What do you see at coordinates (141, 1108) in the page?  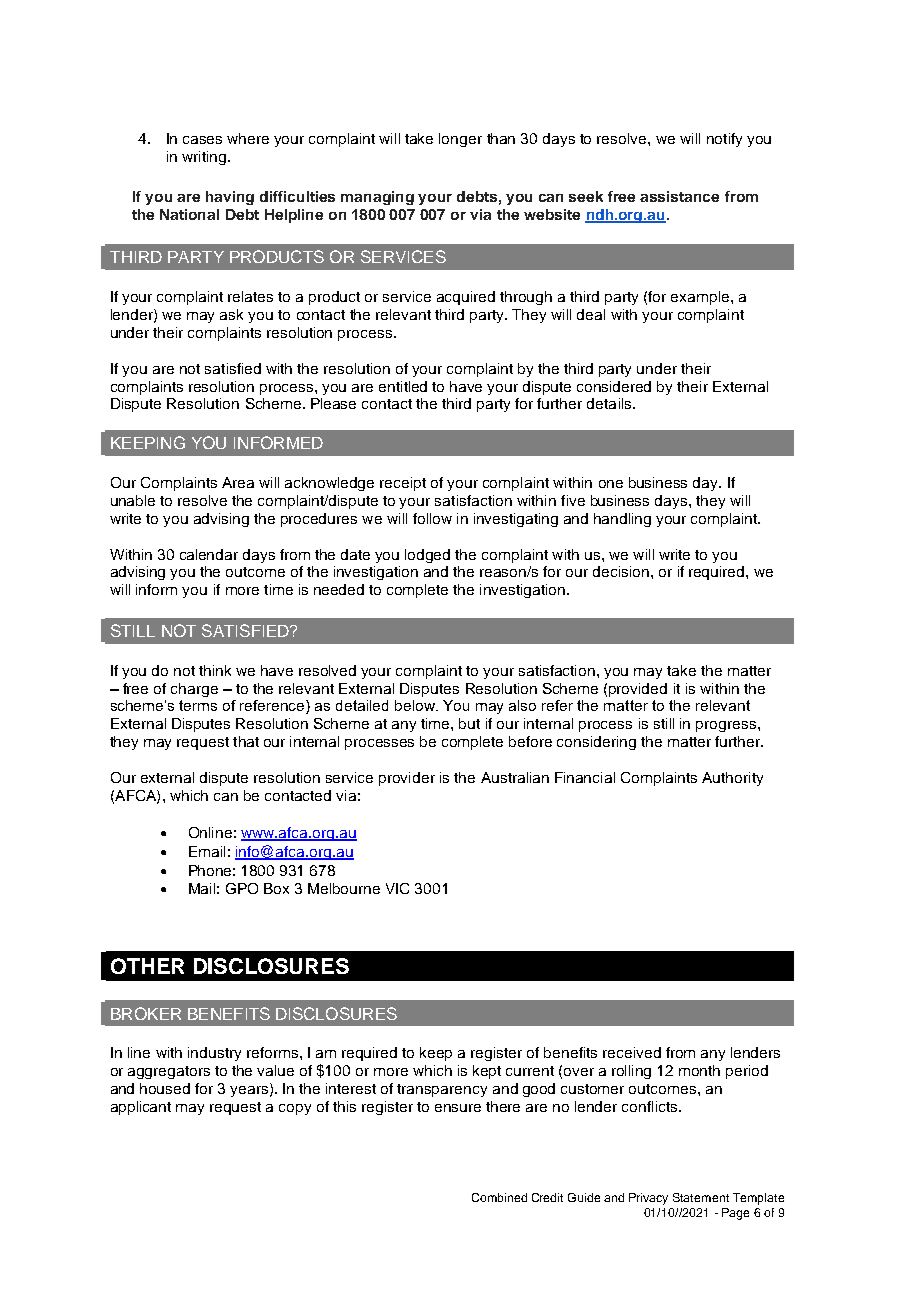 I see `applicant` at bounding box center [141, 1108].
